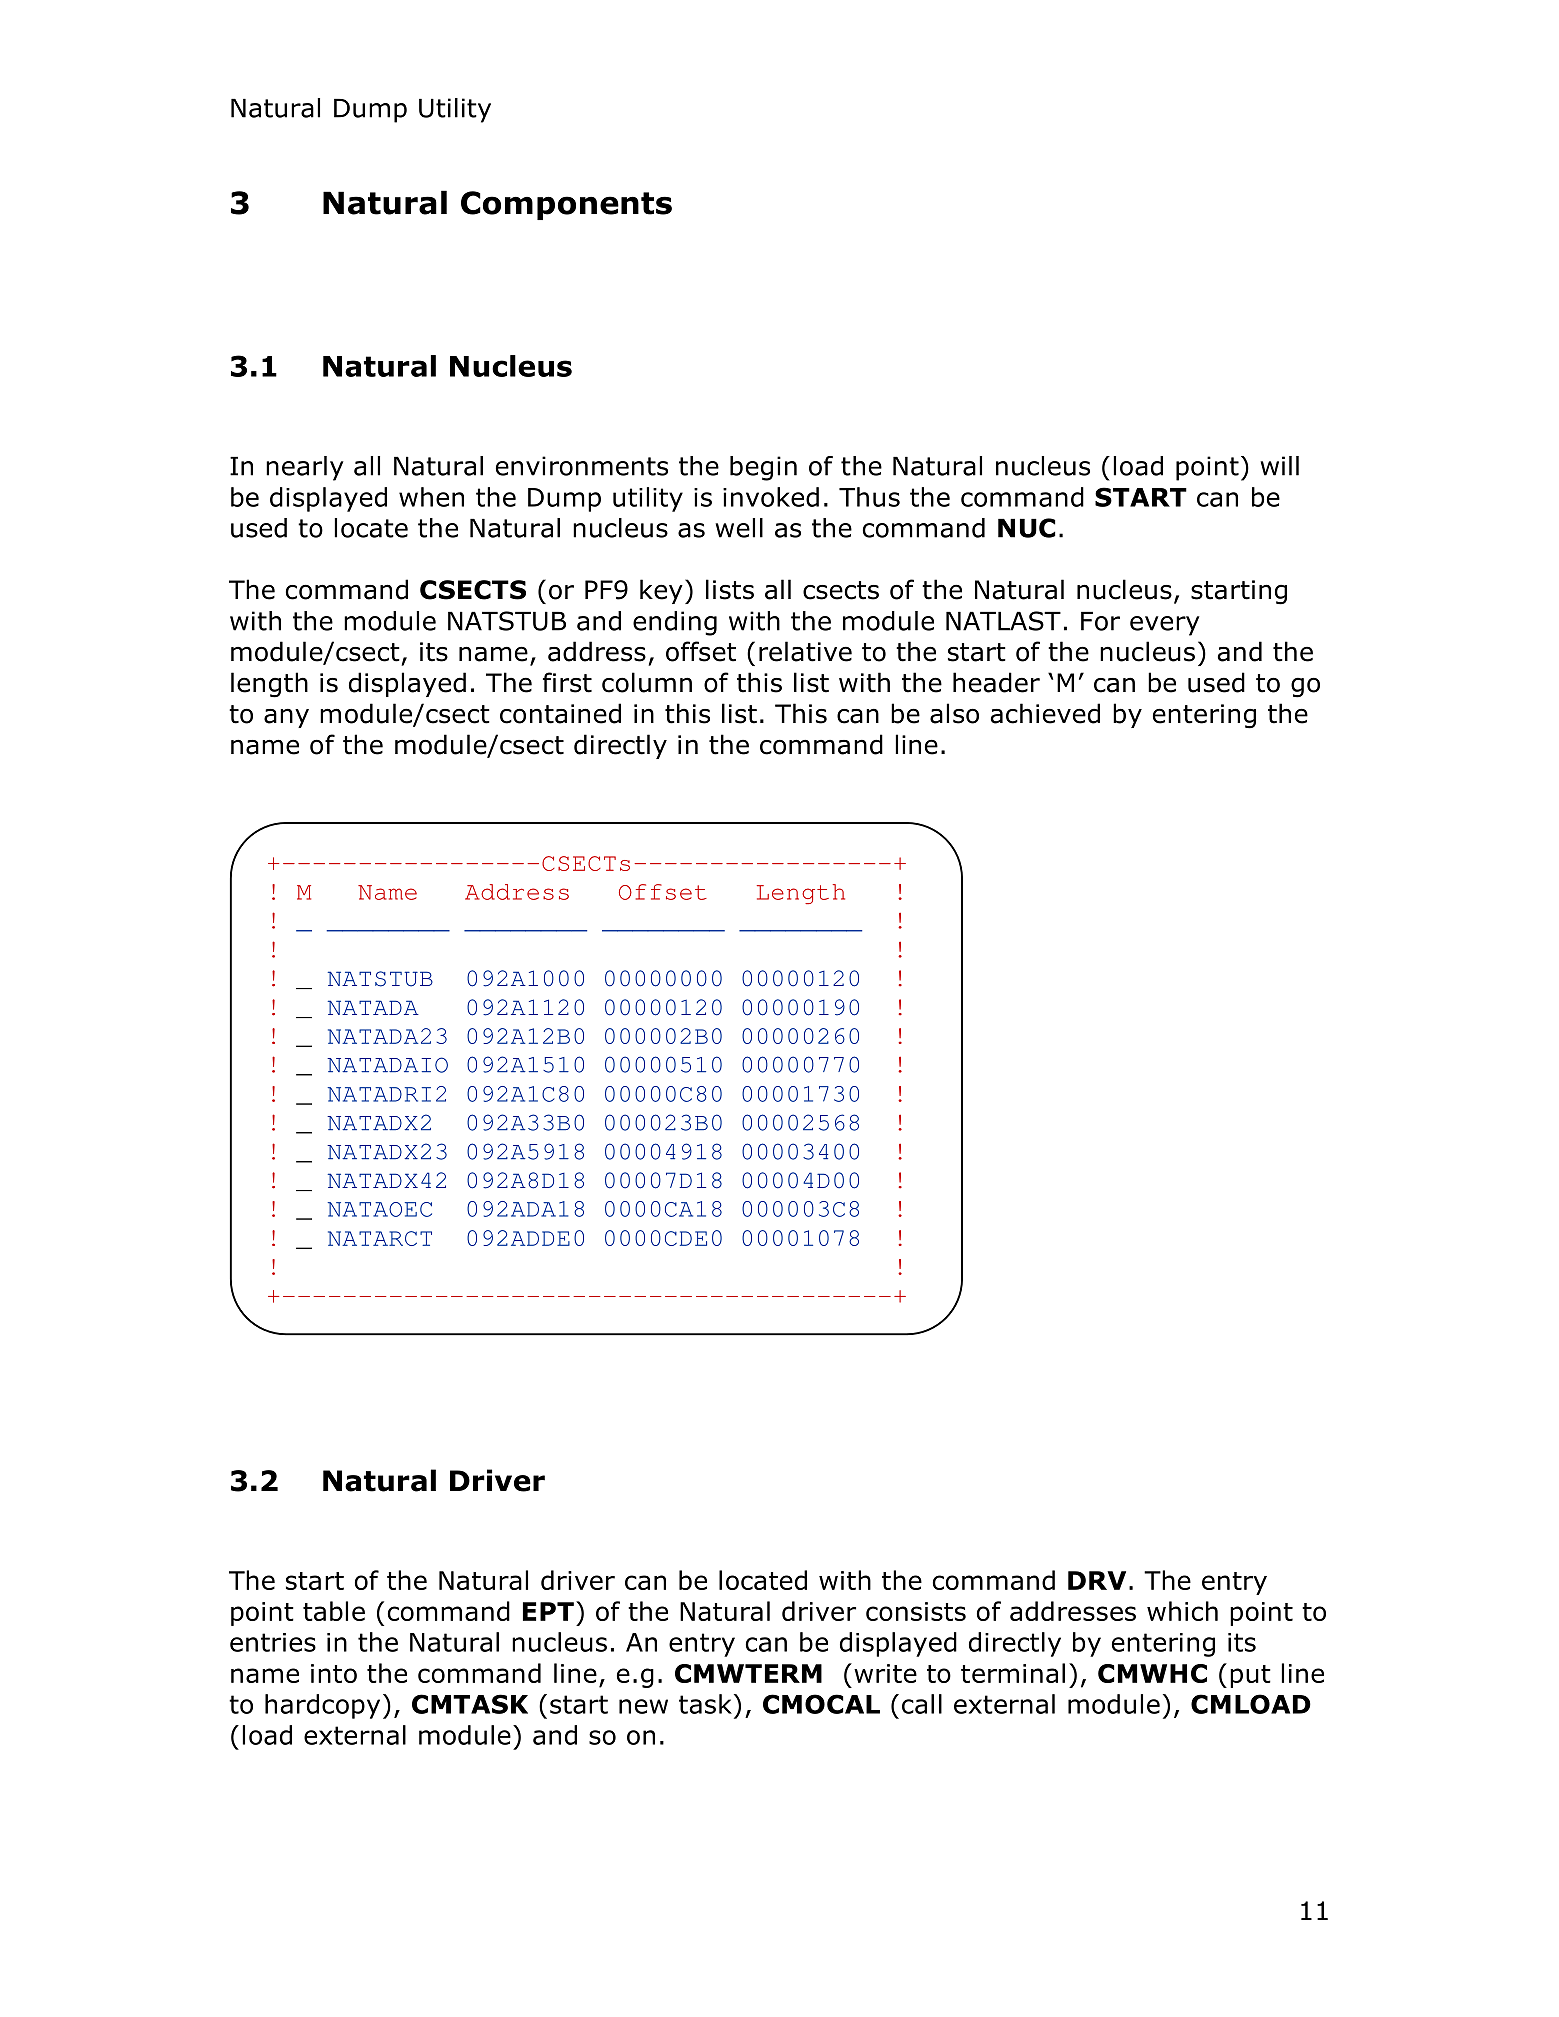 This screenshot has width=1559, height=2017. What do you see at coordinates (1165, 626) in the screenshot?
I see `every` at bounding box center [1165, 626].
